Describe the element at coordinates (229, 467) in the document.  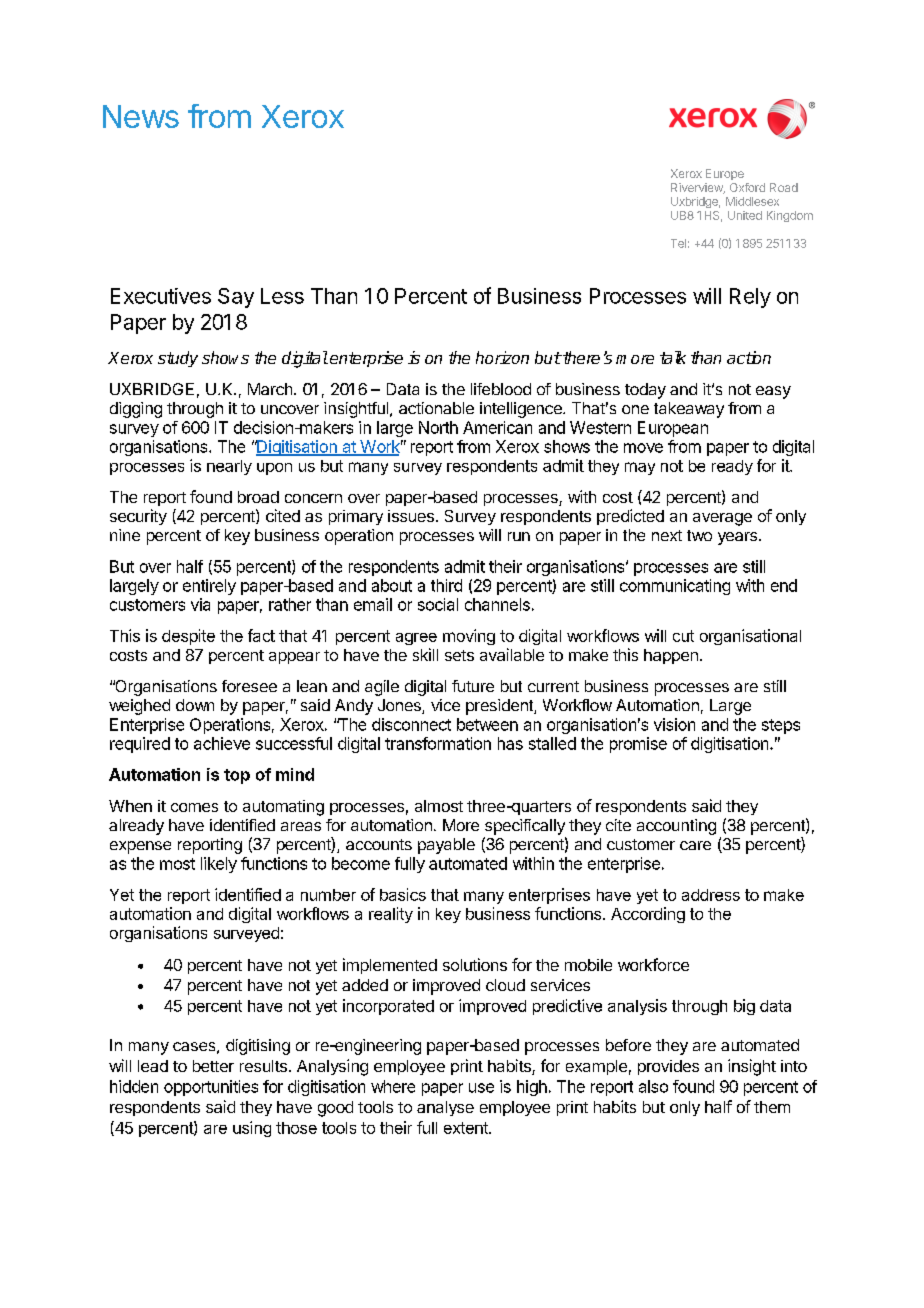
I see `nearly` at that location.
